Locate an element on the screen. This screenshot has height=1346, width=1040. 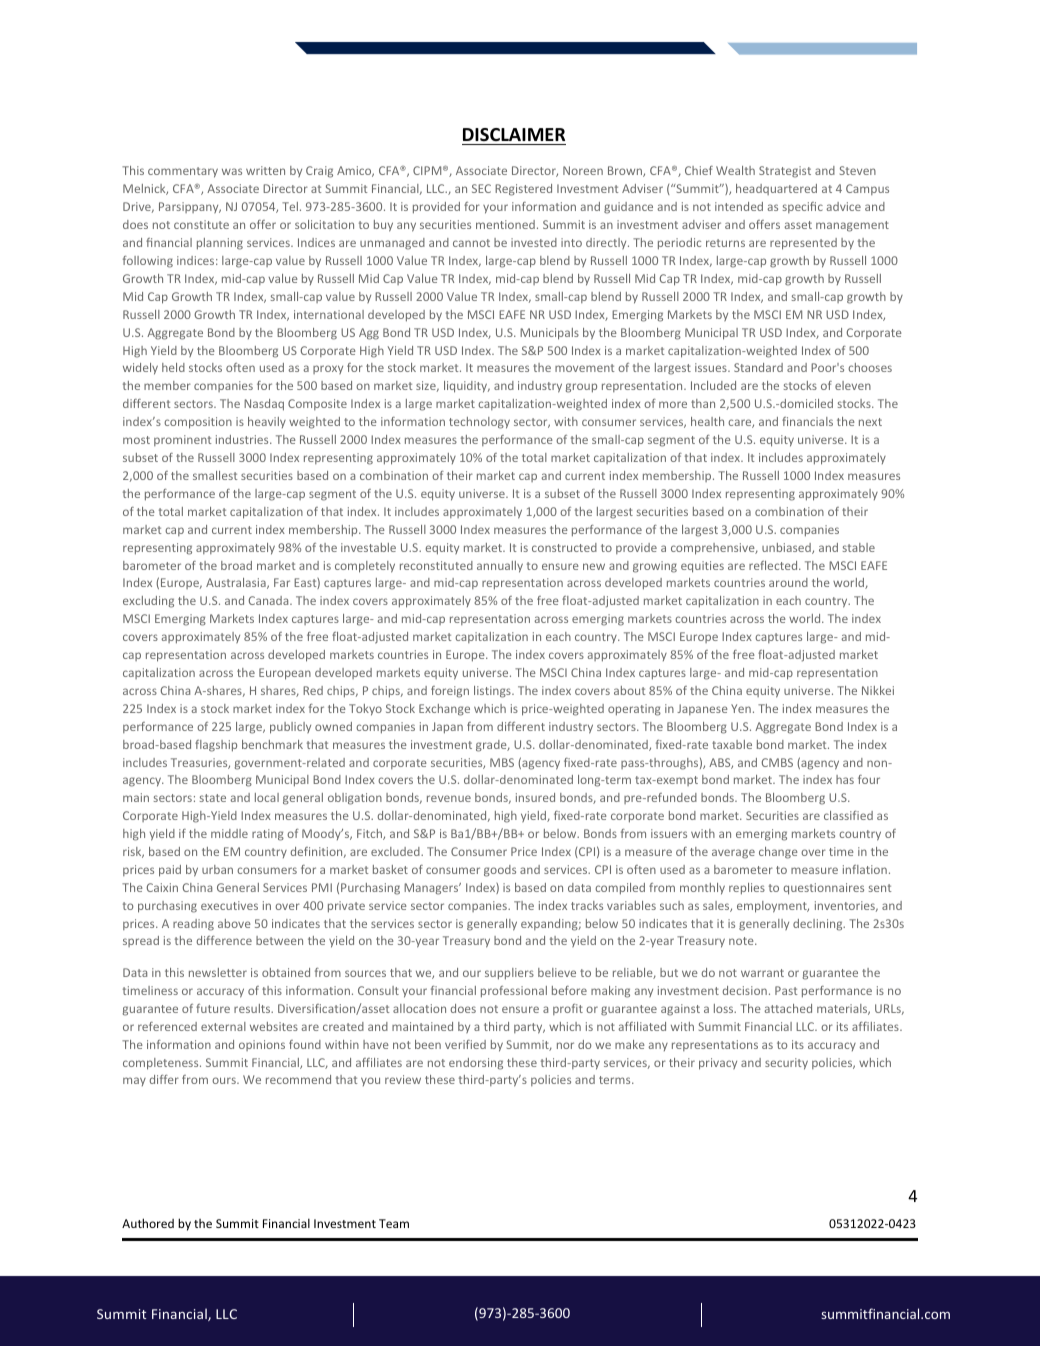
Registered is located at coordinates (523, 190).
